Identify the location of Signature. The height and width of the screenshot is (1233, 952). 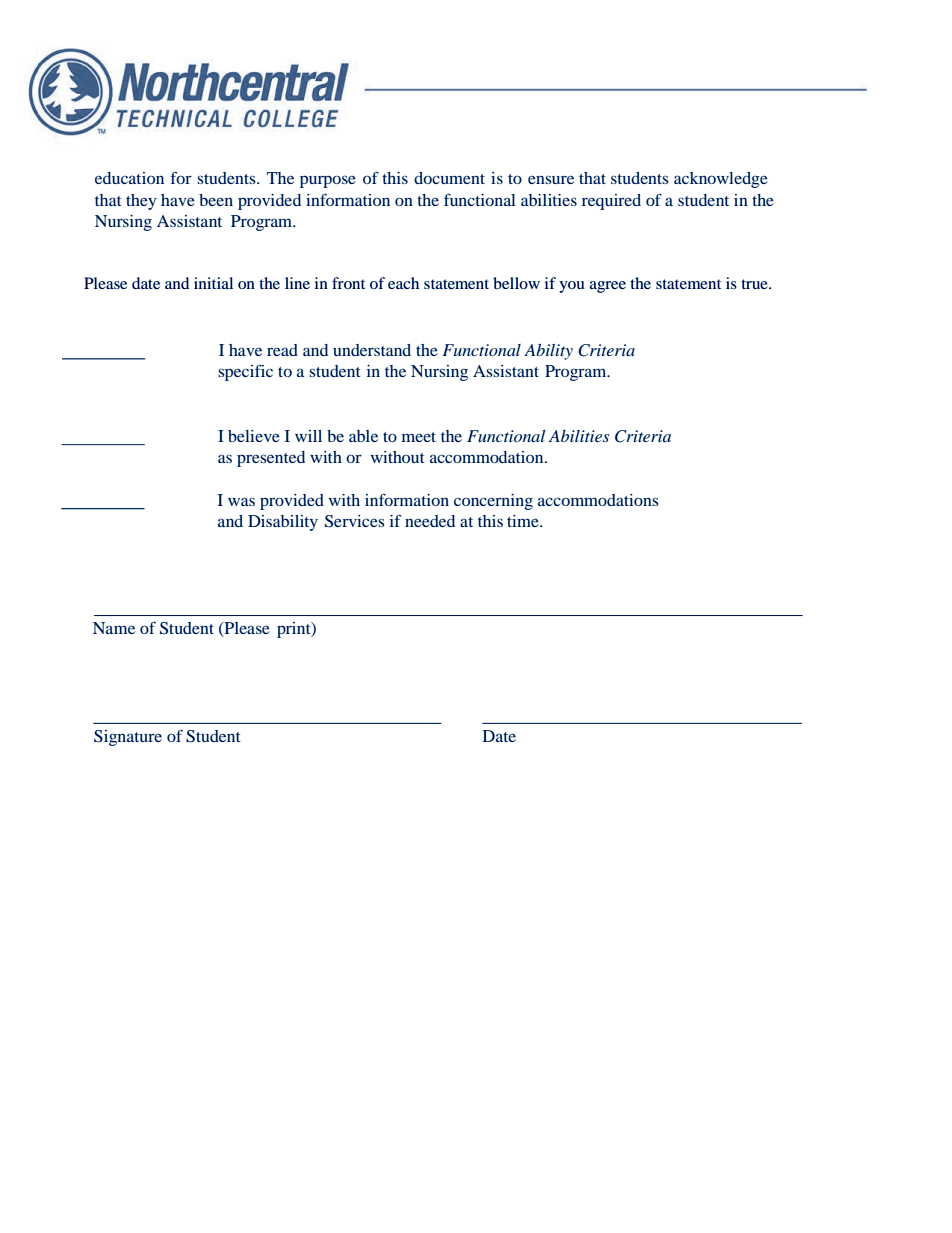
(128, 738).
